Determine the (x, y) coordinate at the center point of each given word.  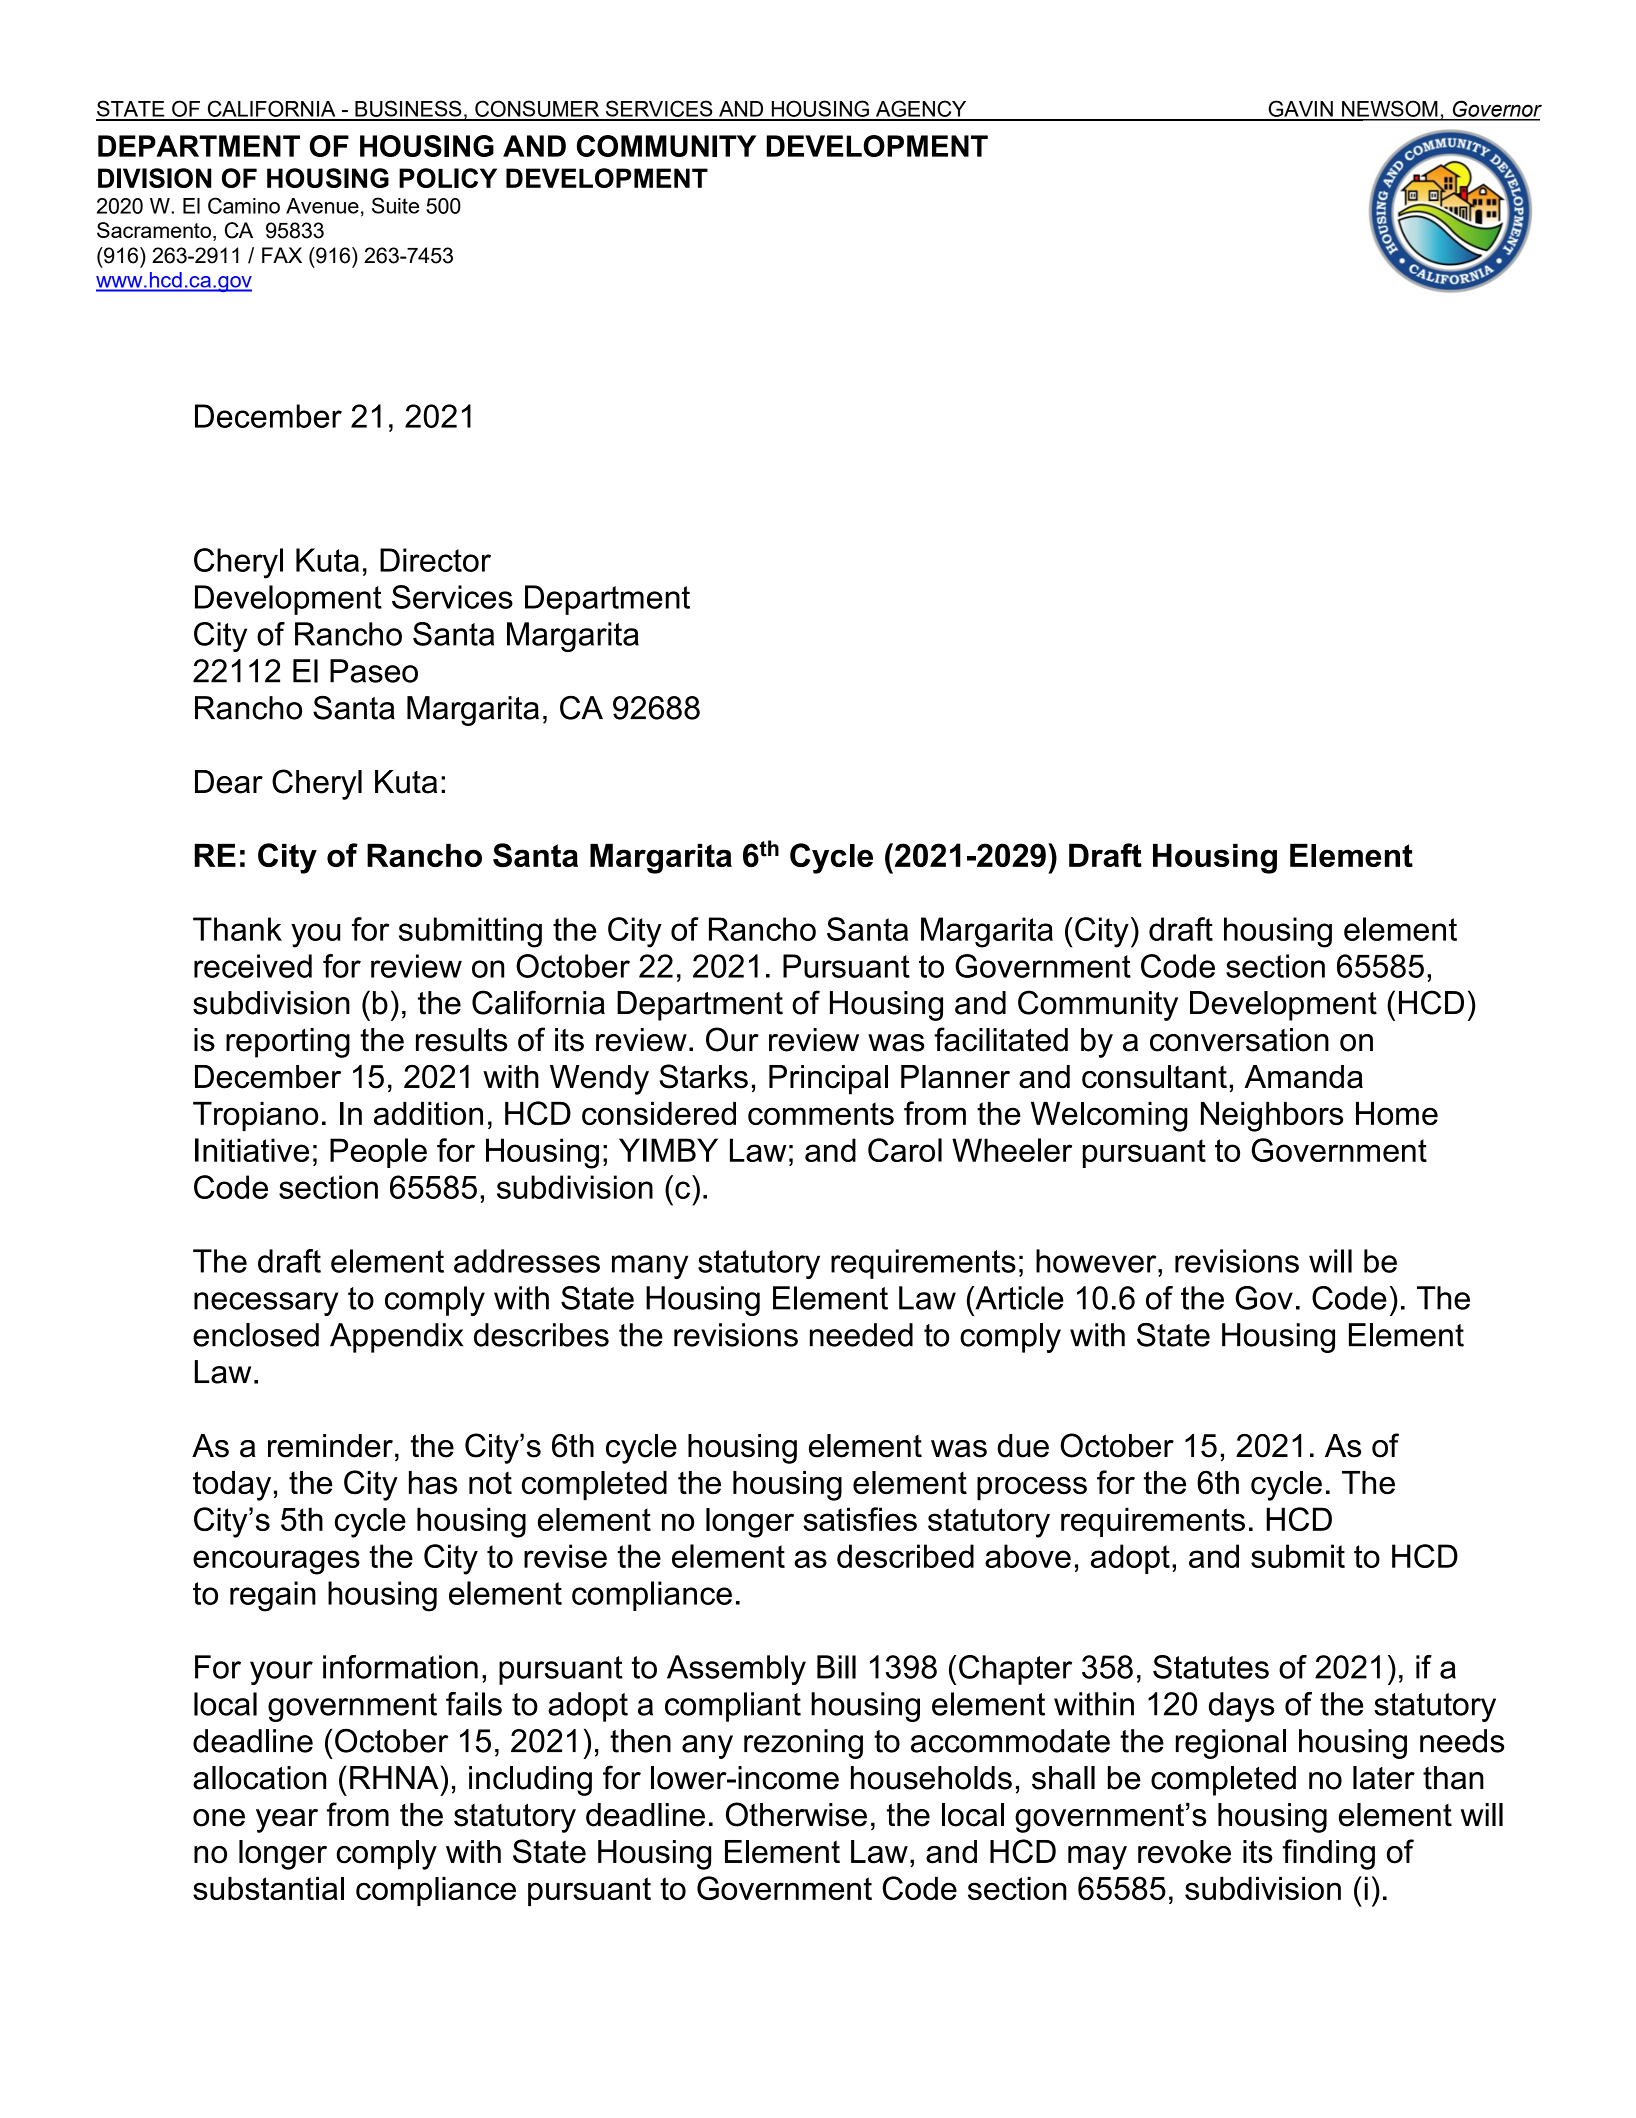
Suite (395, 205)
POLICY (448, 178)
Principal (828, 1080)
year (287, 1821)
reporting (288, 1043)
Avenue (322, 206)
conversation (1239, 1040)
